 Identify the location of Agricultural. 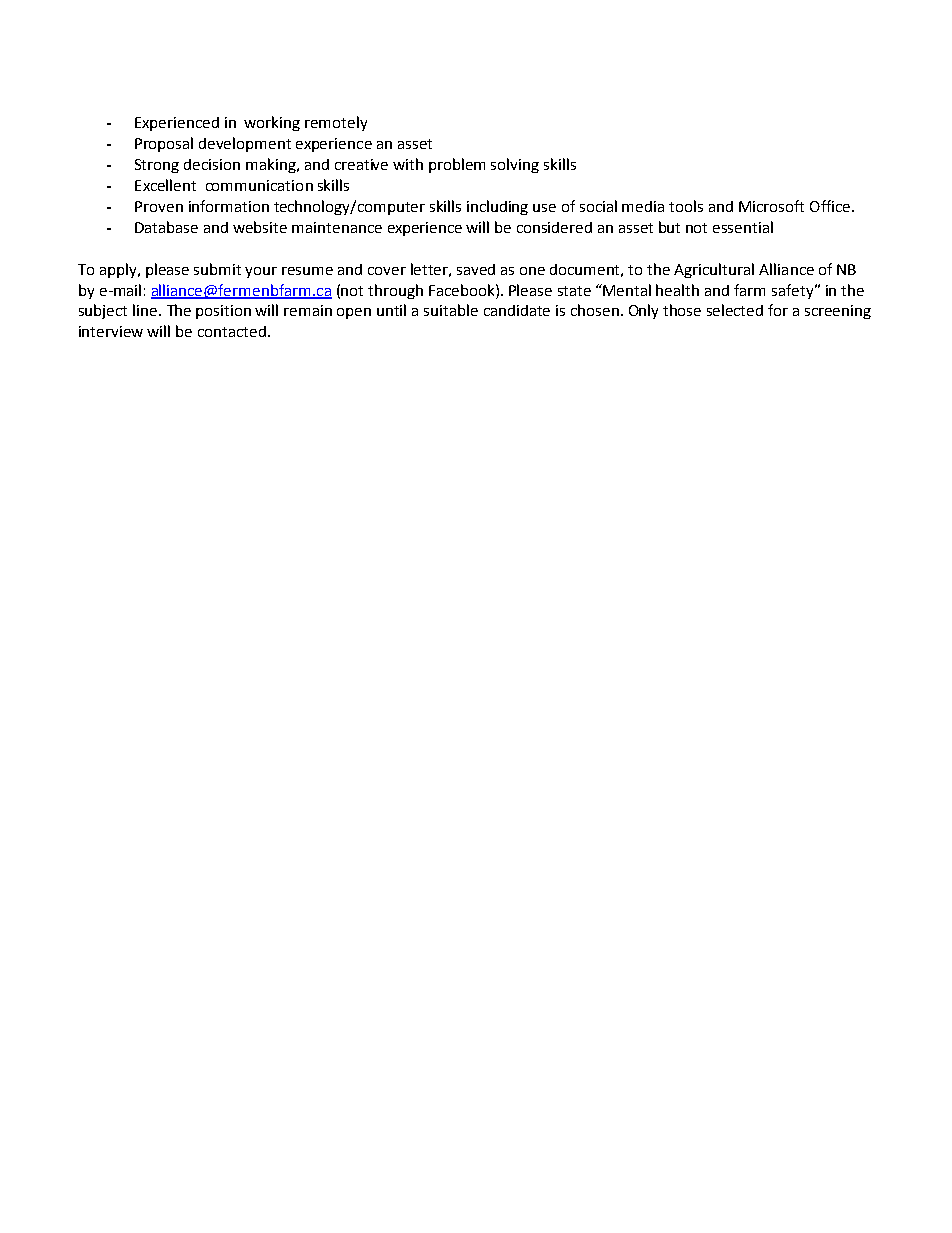
(714, 270).
